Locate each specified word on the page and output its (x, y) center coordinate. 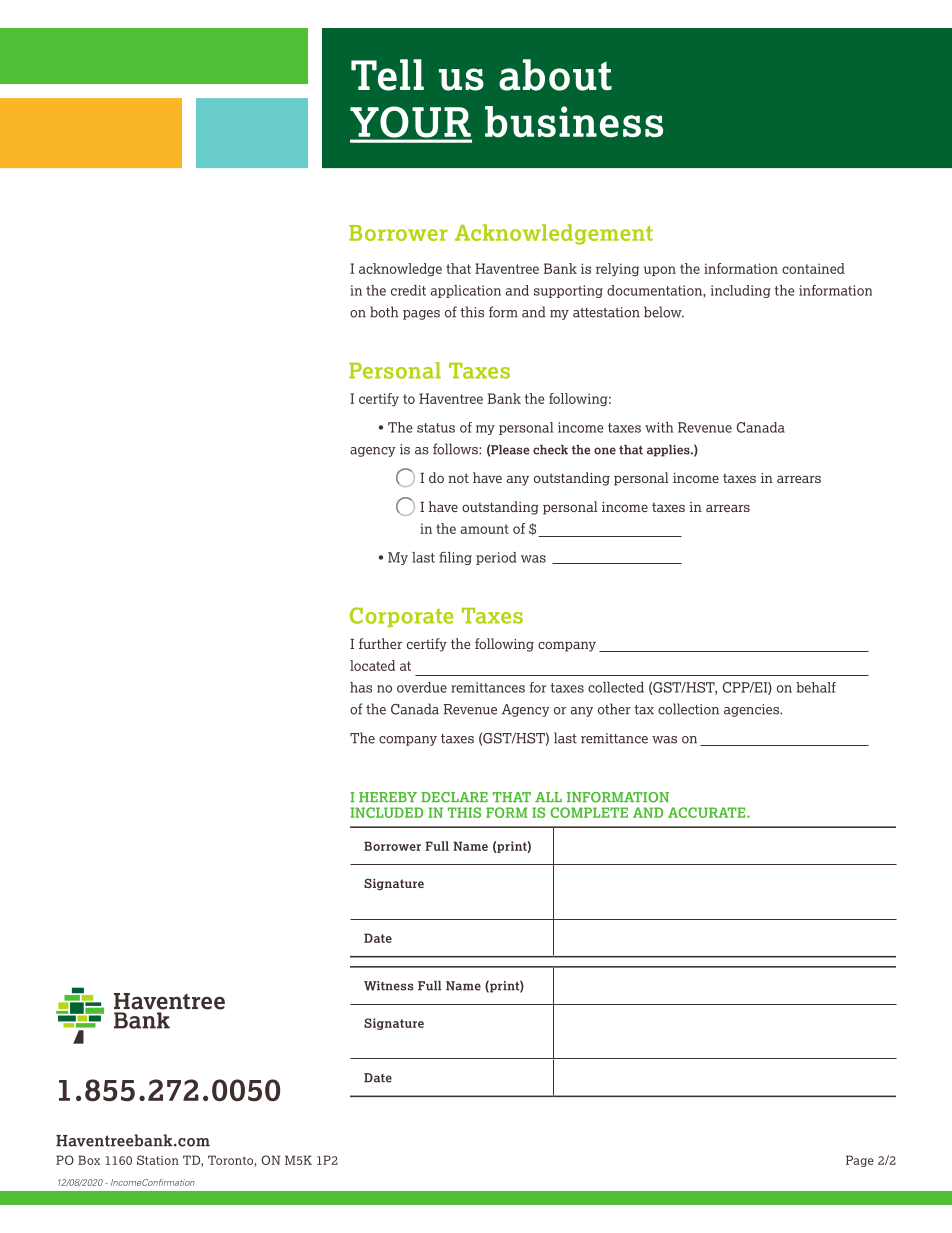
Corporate (402, 617)
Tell (387, 75)
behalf (816, 687)
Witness (389, 986)
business (574, 122)
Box (89, 1160)
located (372, 665)
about (555, 75)
